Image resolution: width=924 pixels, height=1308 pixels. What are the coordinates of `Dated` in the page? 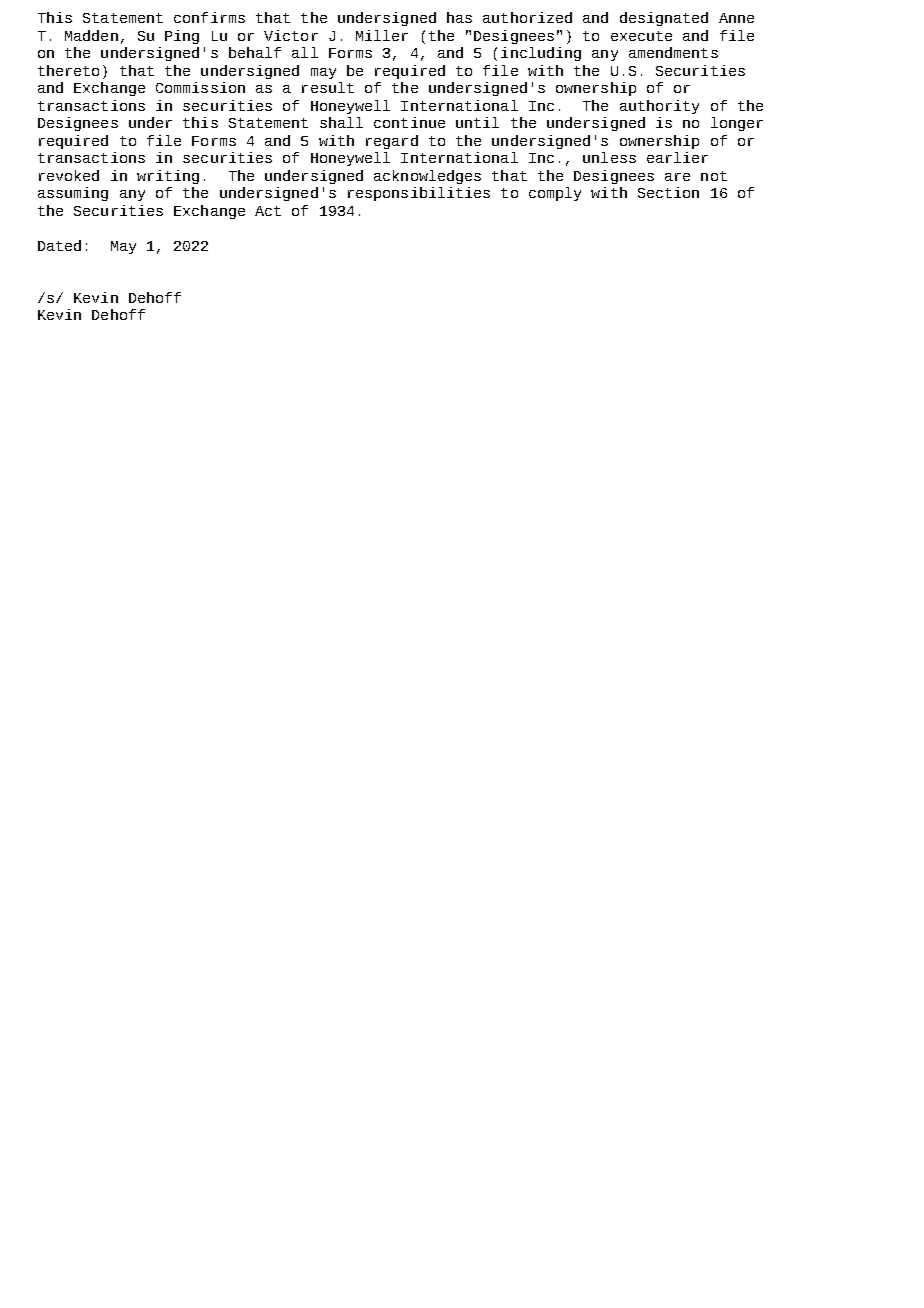 It's located at (59, 245).
